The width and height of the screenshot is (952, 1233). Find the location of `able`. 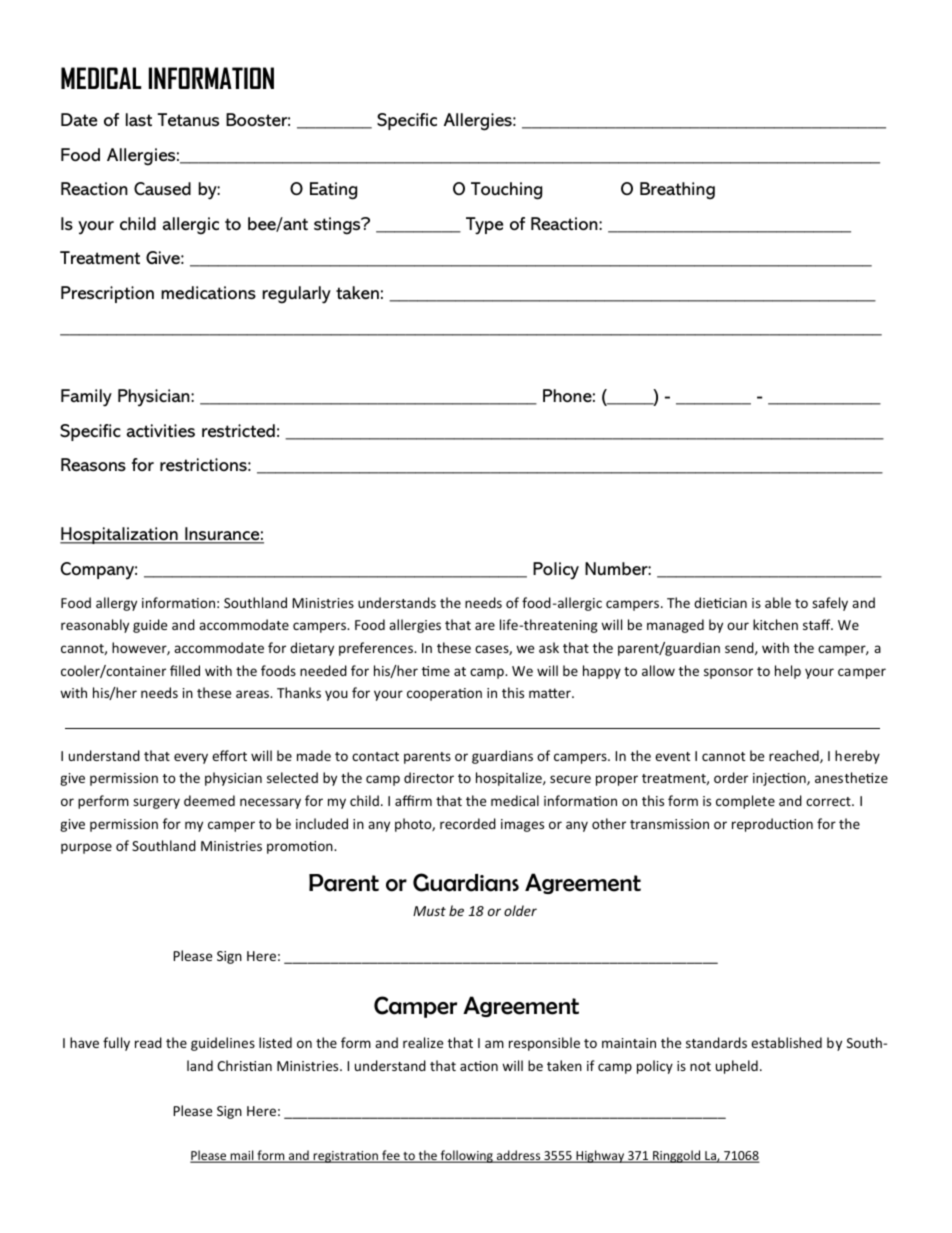

able is located at coordinates (778, 602).
